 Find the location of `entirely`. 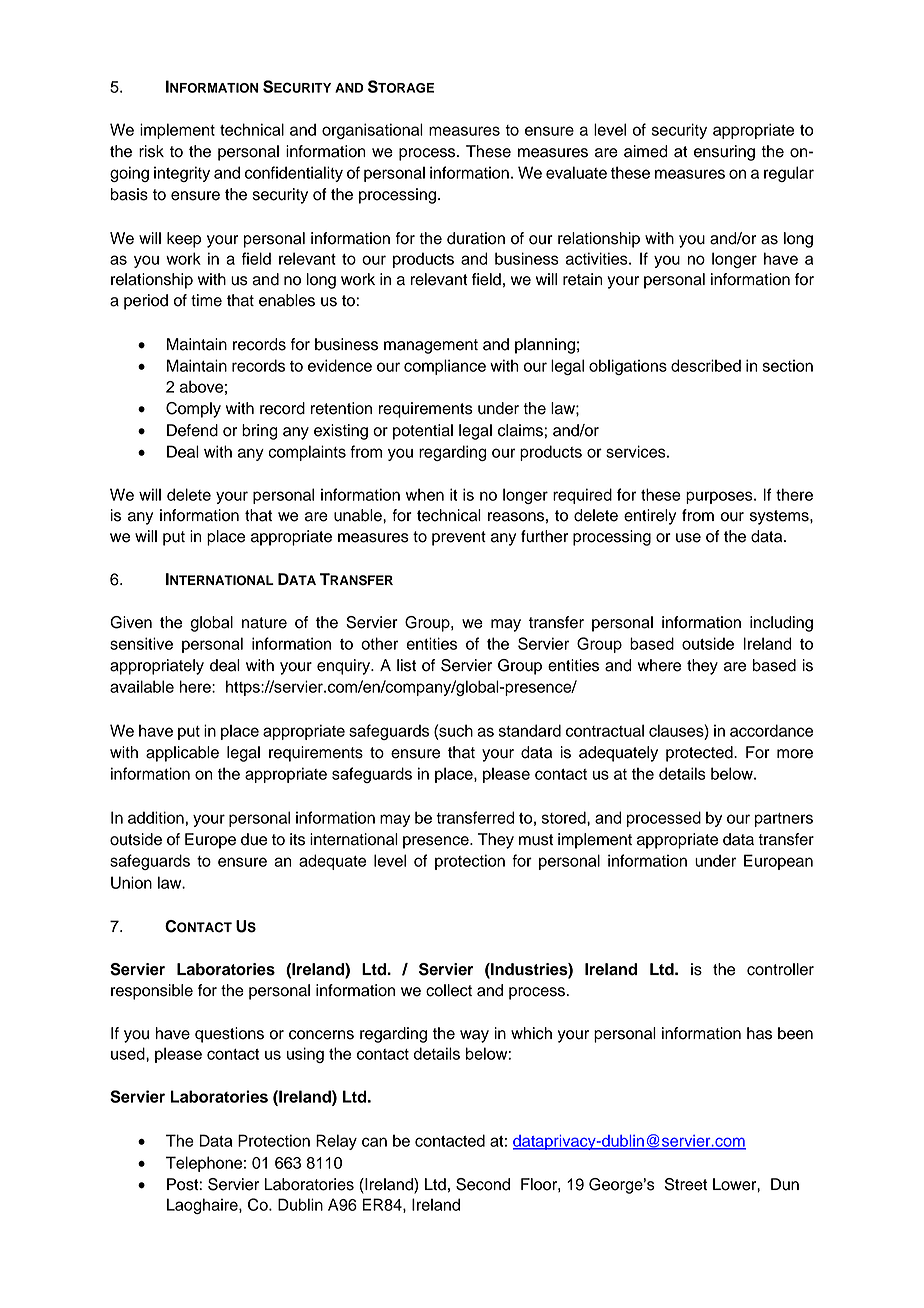

entirely is located at coordinates (650, 517).
